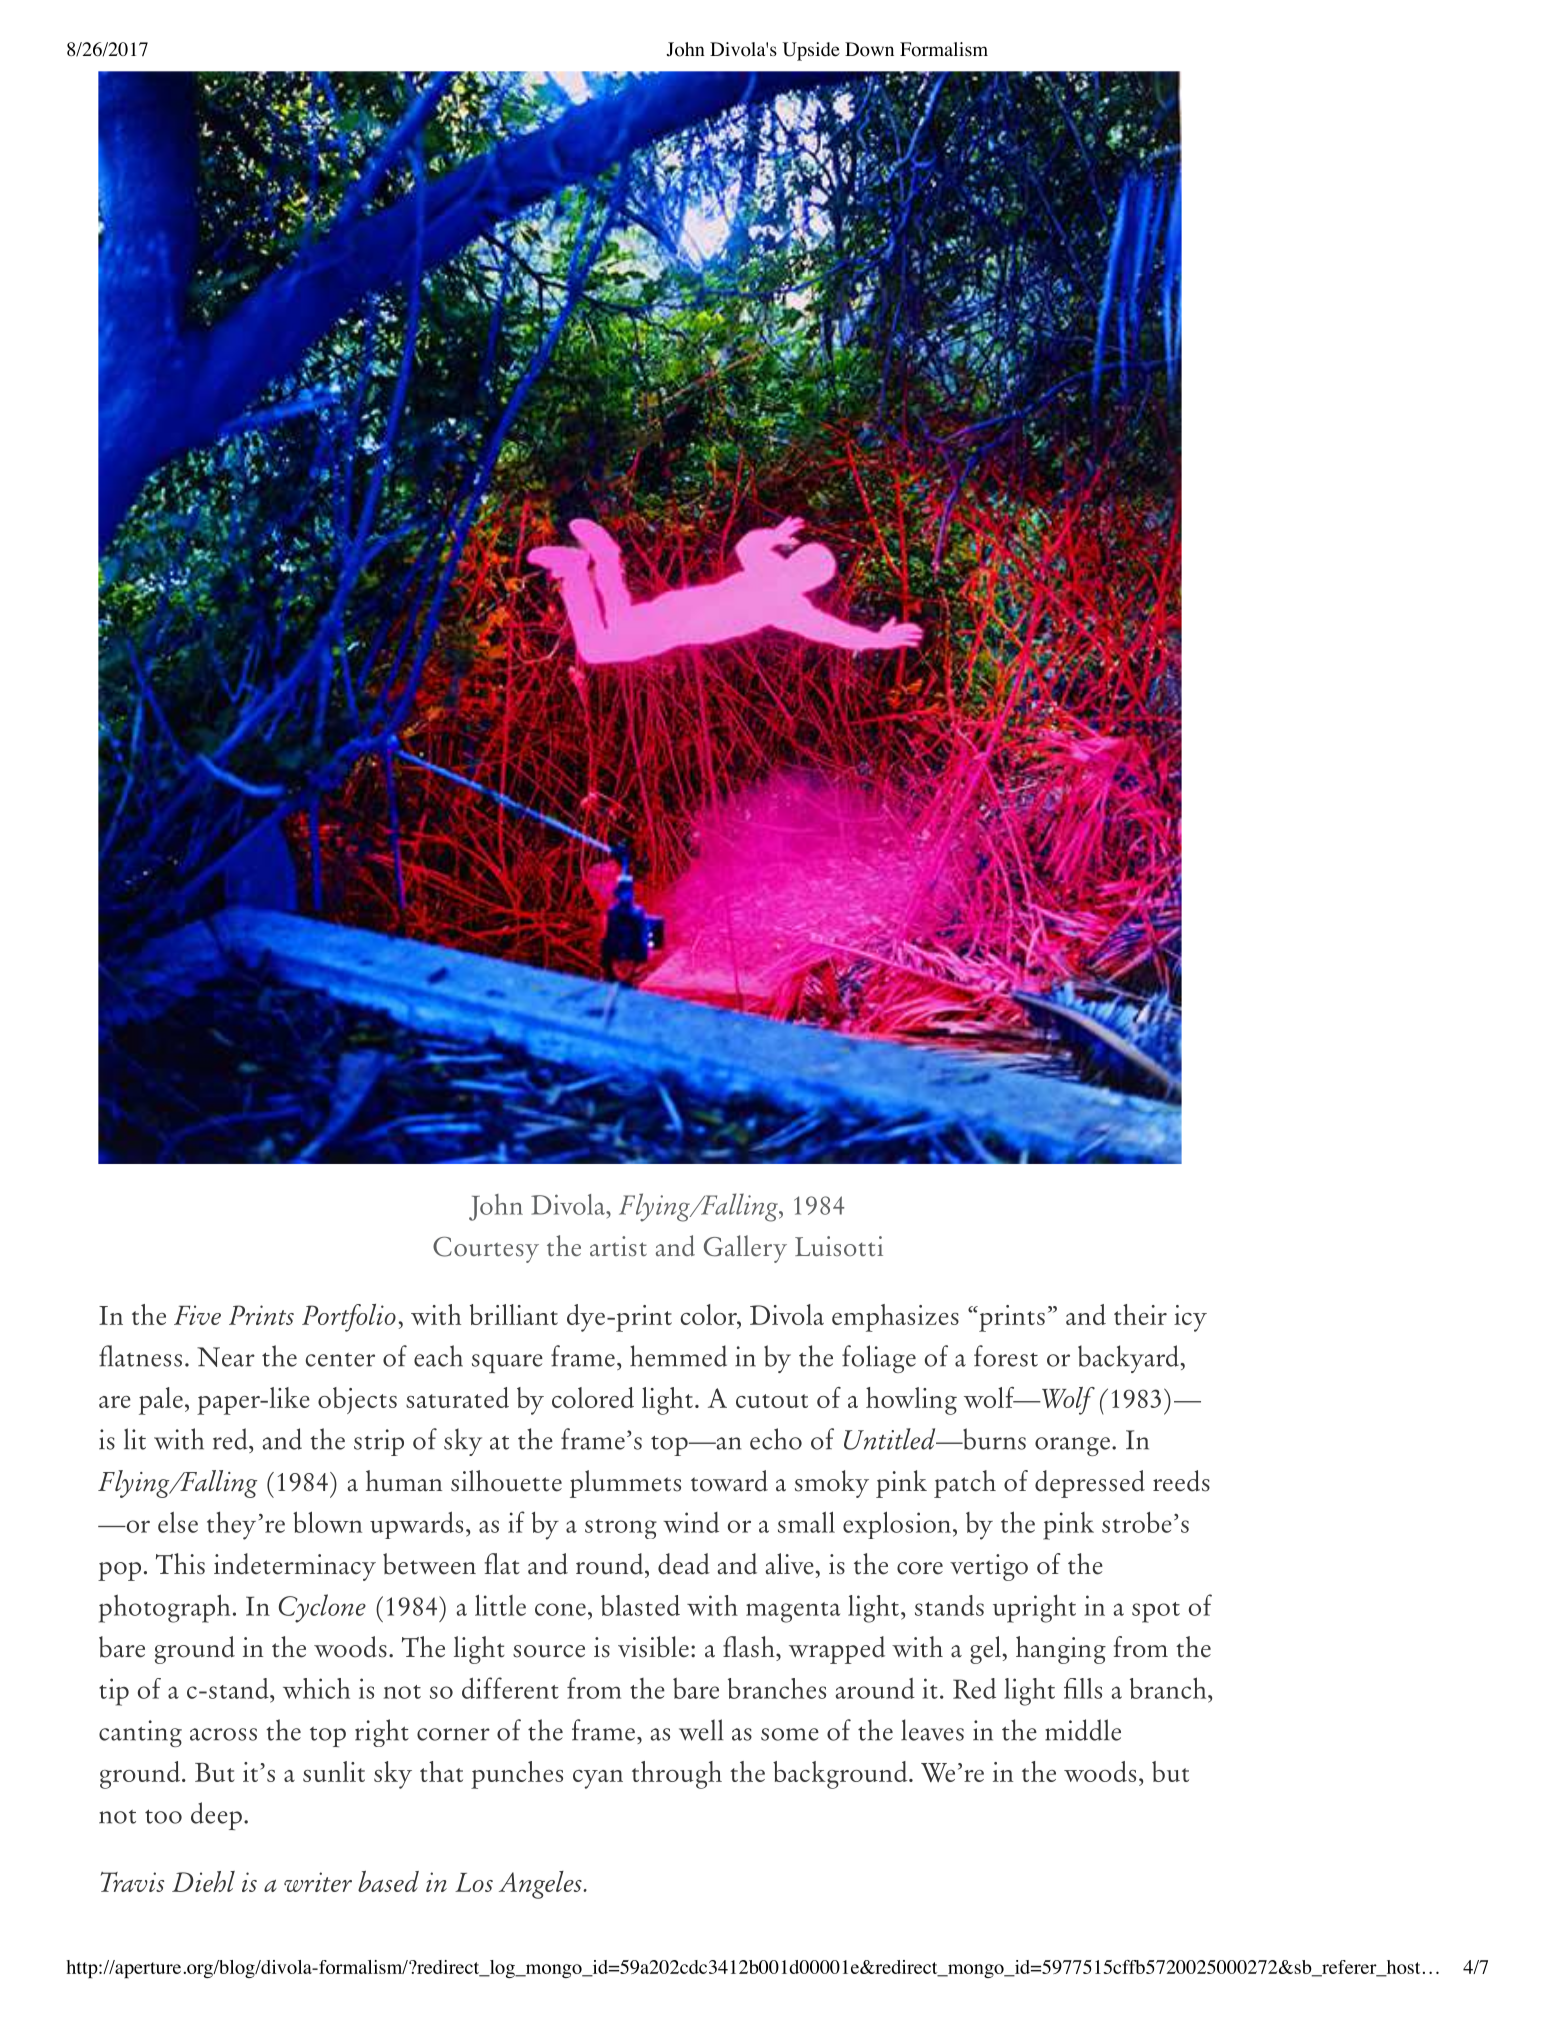 The height and width of the page is (2017, 1558). I want to click on deep, so click(216, 1816).
